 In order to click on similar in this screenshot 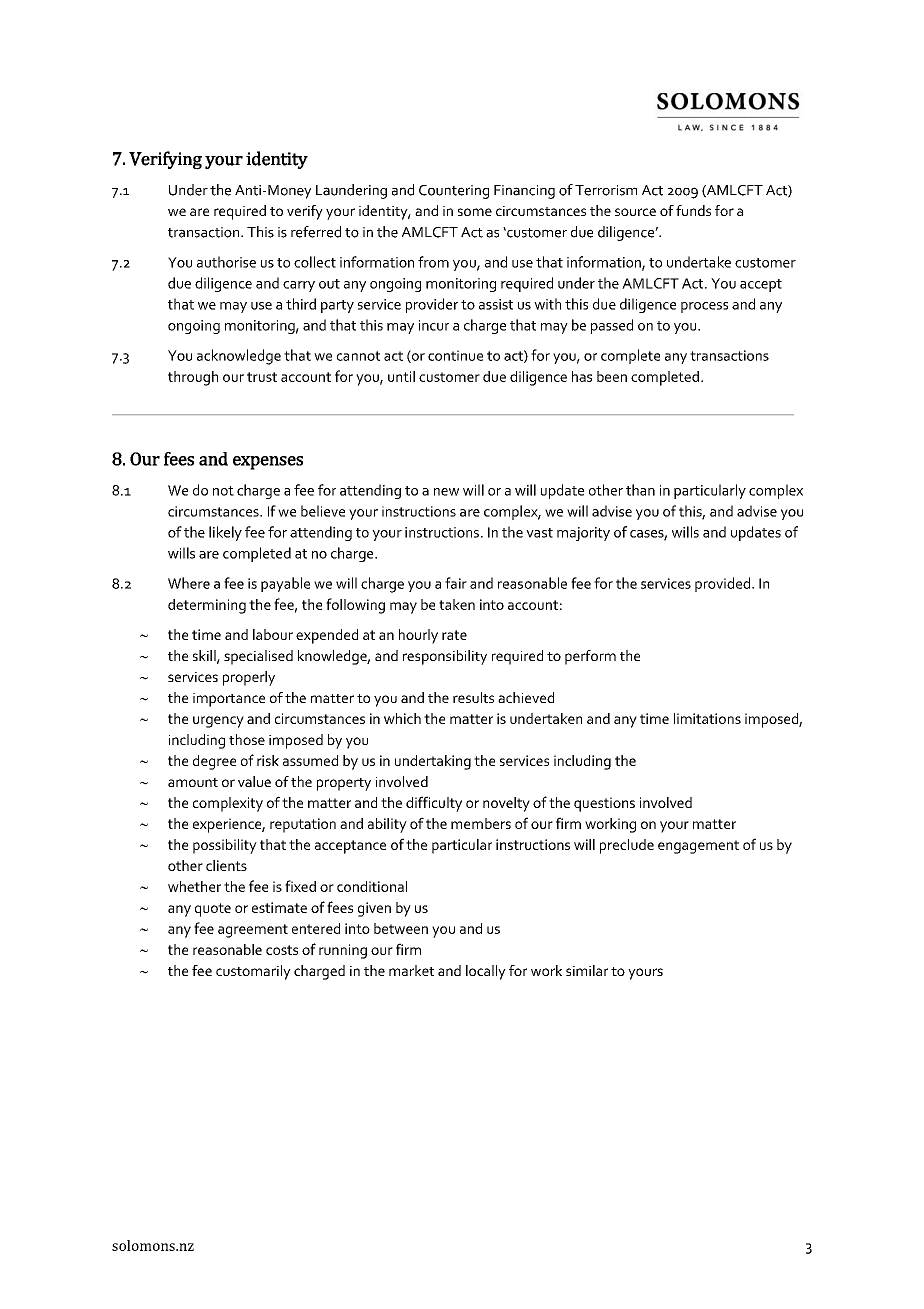, I will do `click(587, 970)`.
